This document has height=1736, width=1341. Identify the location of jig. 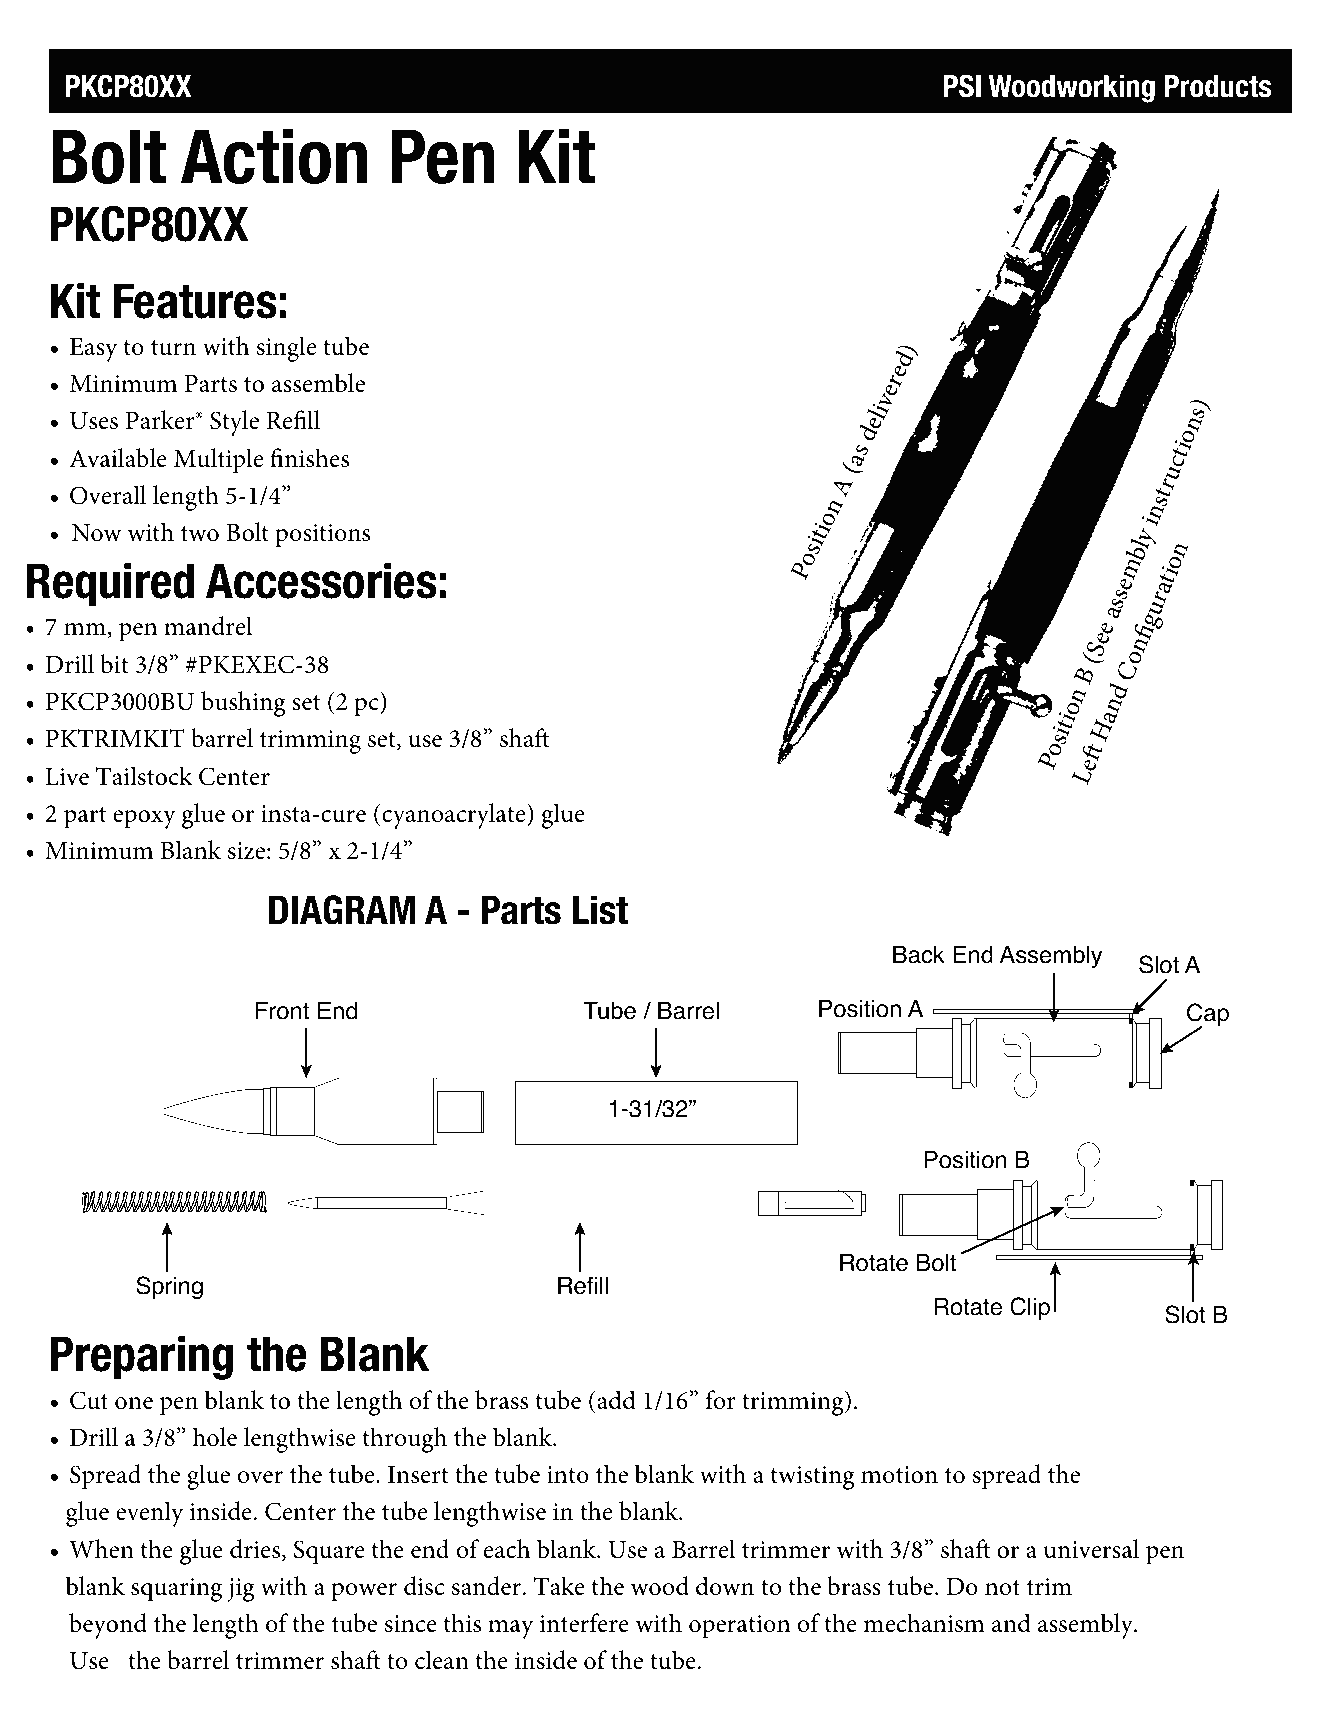
(241, 1590).
